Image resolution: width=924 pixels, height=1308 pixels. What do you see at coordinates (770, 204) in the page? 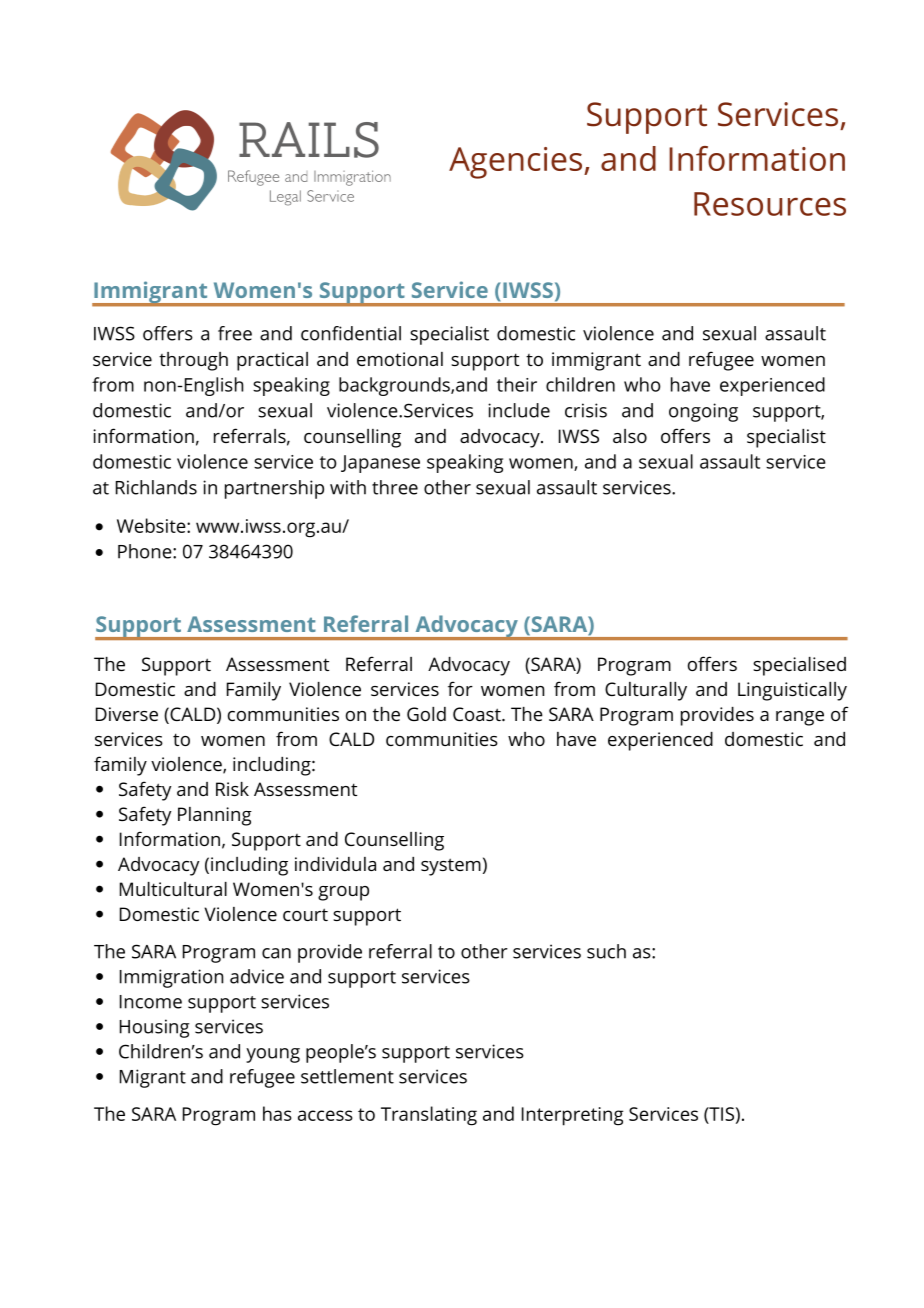
I see `Resources` at bounding box center [770, 204].
